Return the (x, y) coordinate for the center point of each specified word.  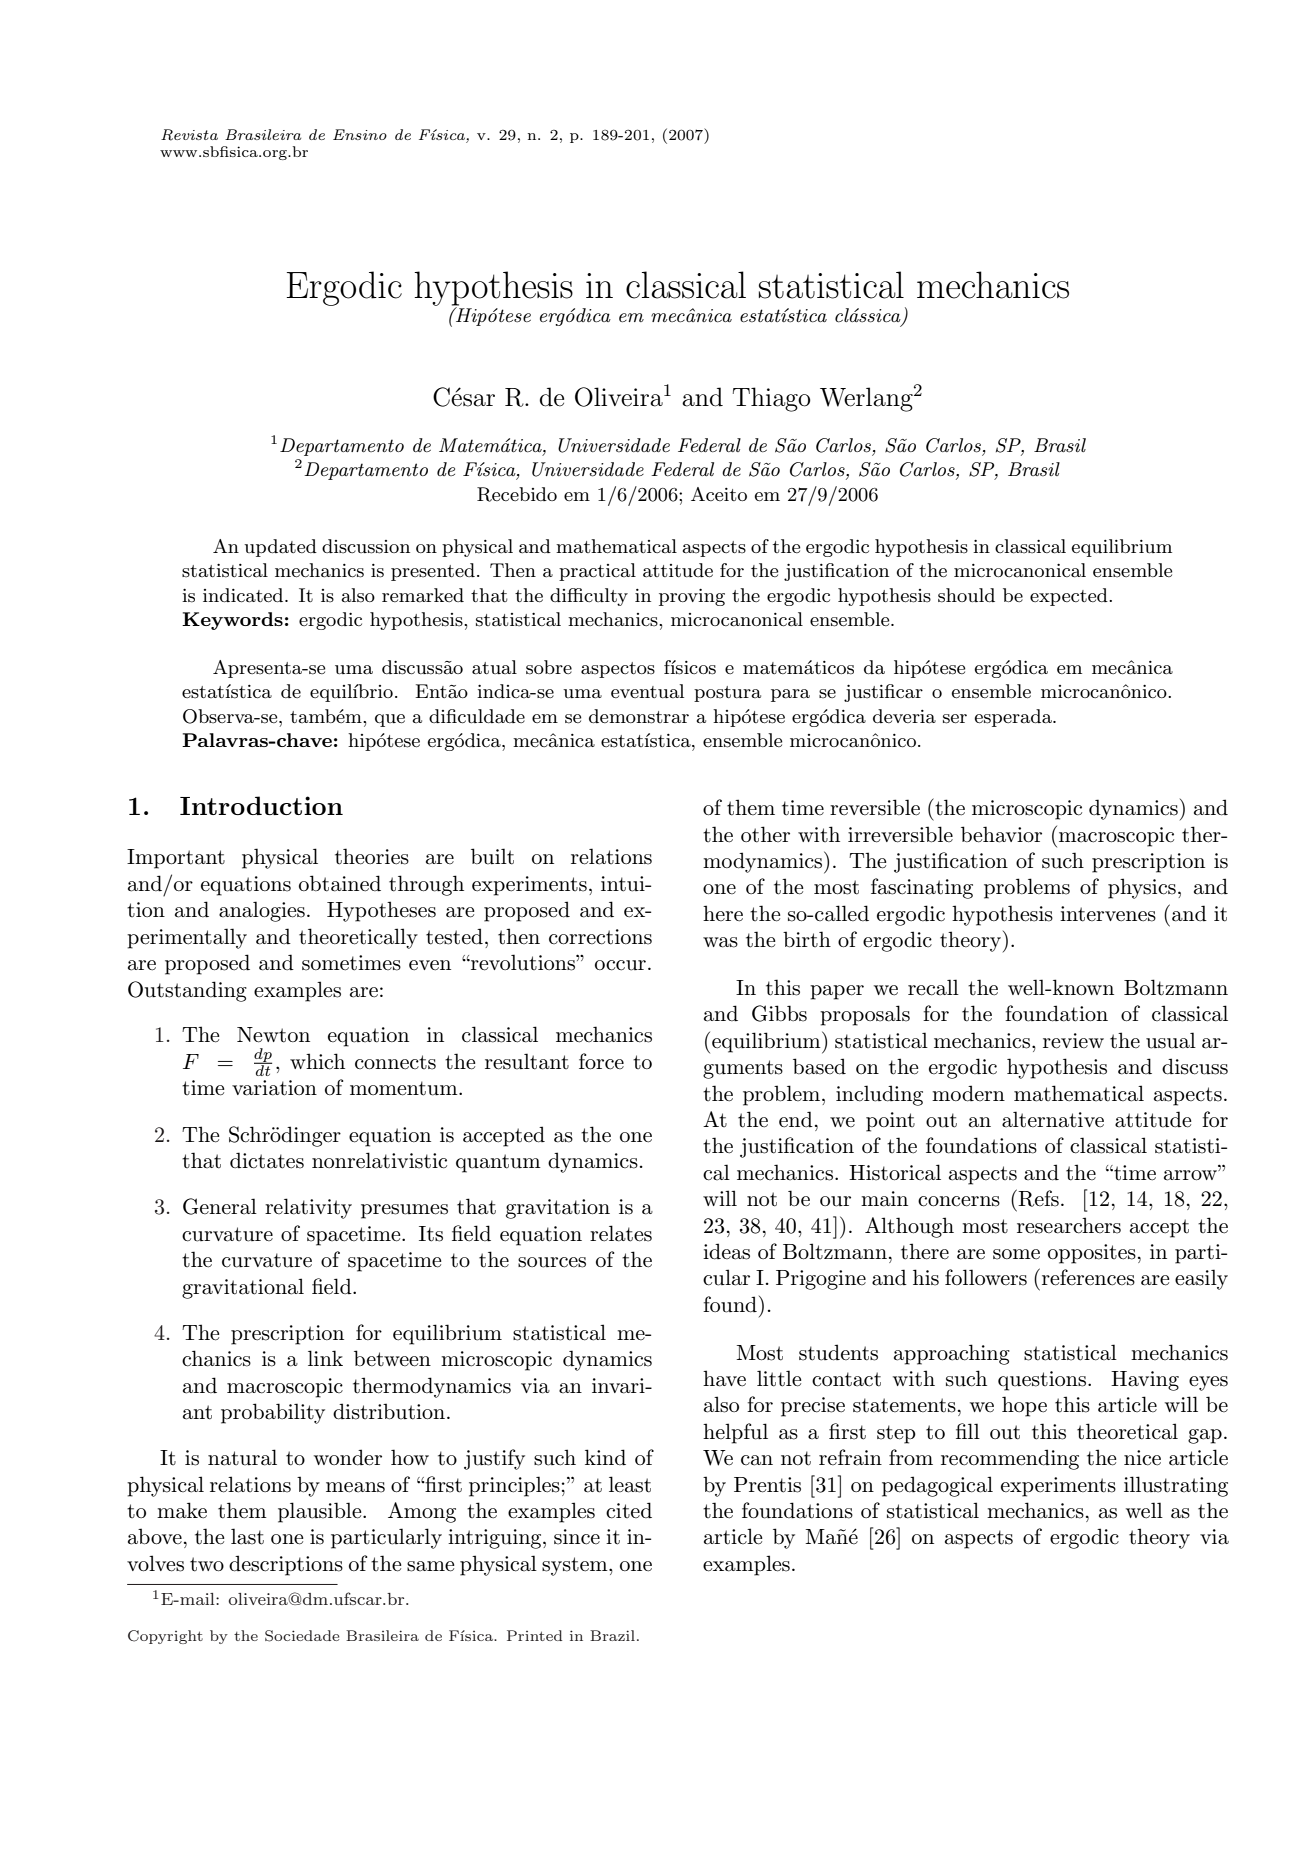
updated (280, 548)
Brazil (612, 1635)
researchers (1069, 1225)
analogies (262, 911)
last (247, 1536)
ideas (726, 1251)
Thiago (772, 399)
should (966, 595)
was (720, 942)
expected (1070, 597)
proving (692, 597)
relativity (308, 1208)
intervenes (1108, 914)
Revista (189, 135)
